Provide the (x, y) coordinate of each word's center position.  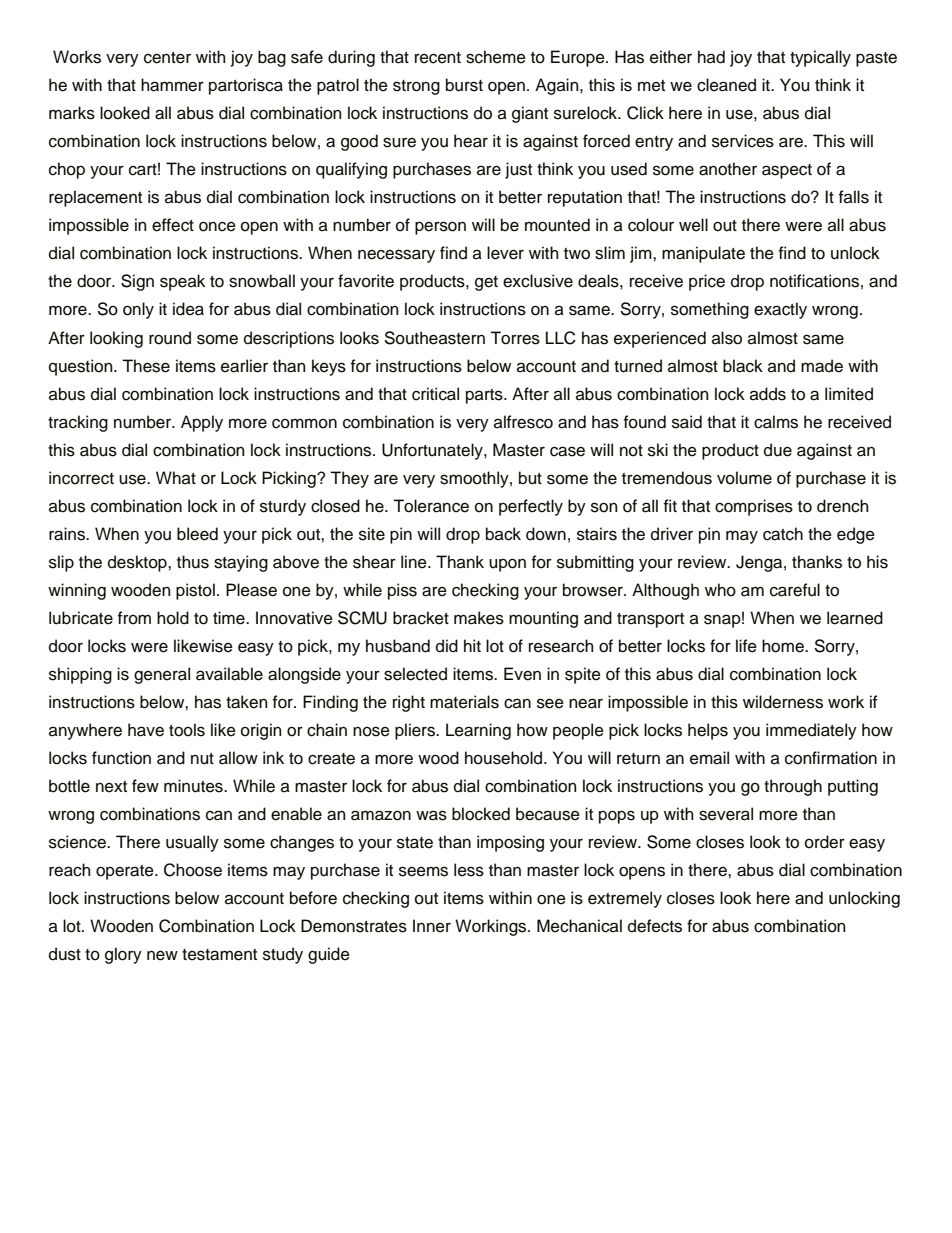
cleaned (726, 85)
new (162, 955)
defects (655, 926)
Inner (432, 926)
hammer (172, 85)
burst (464, 85)
